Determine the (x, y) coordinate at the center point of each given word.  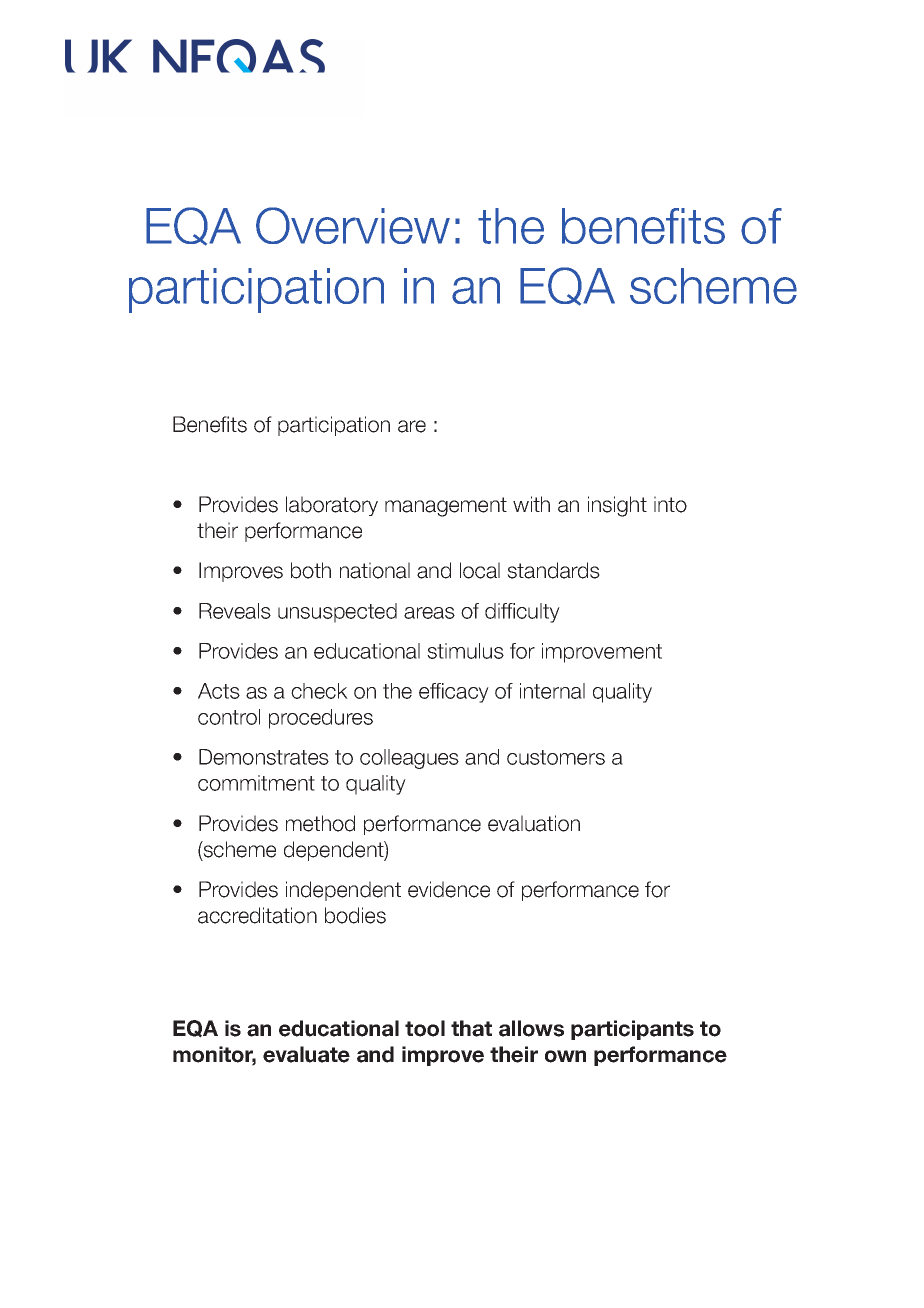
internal (552, 691)
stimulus (465, 651)
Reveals (235, 611)
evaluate (306, 1054)
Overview (353, 225)
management (446, 507)
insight (617, 506)
